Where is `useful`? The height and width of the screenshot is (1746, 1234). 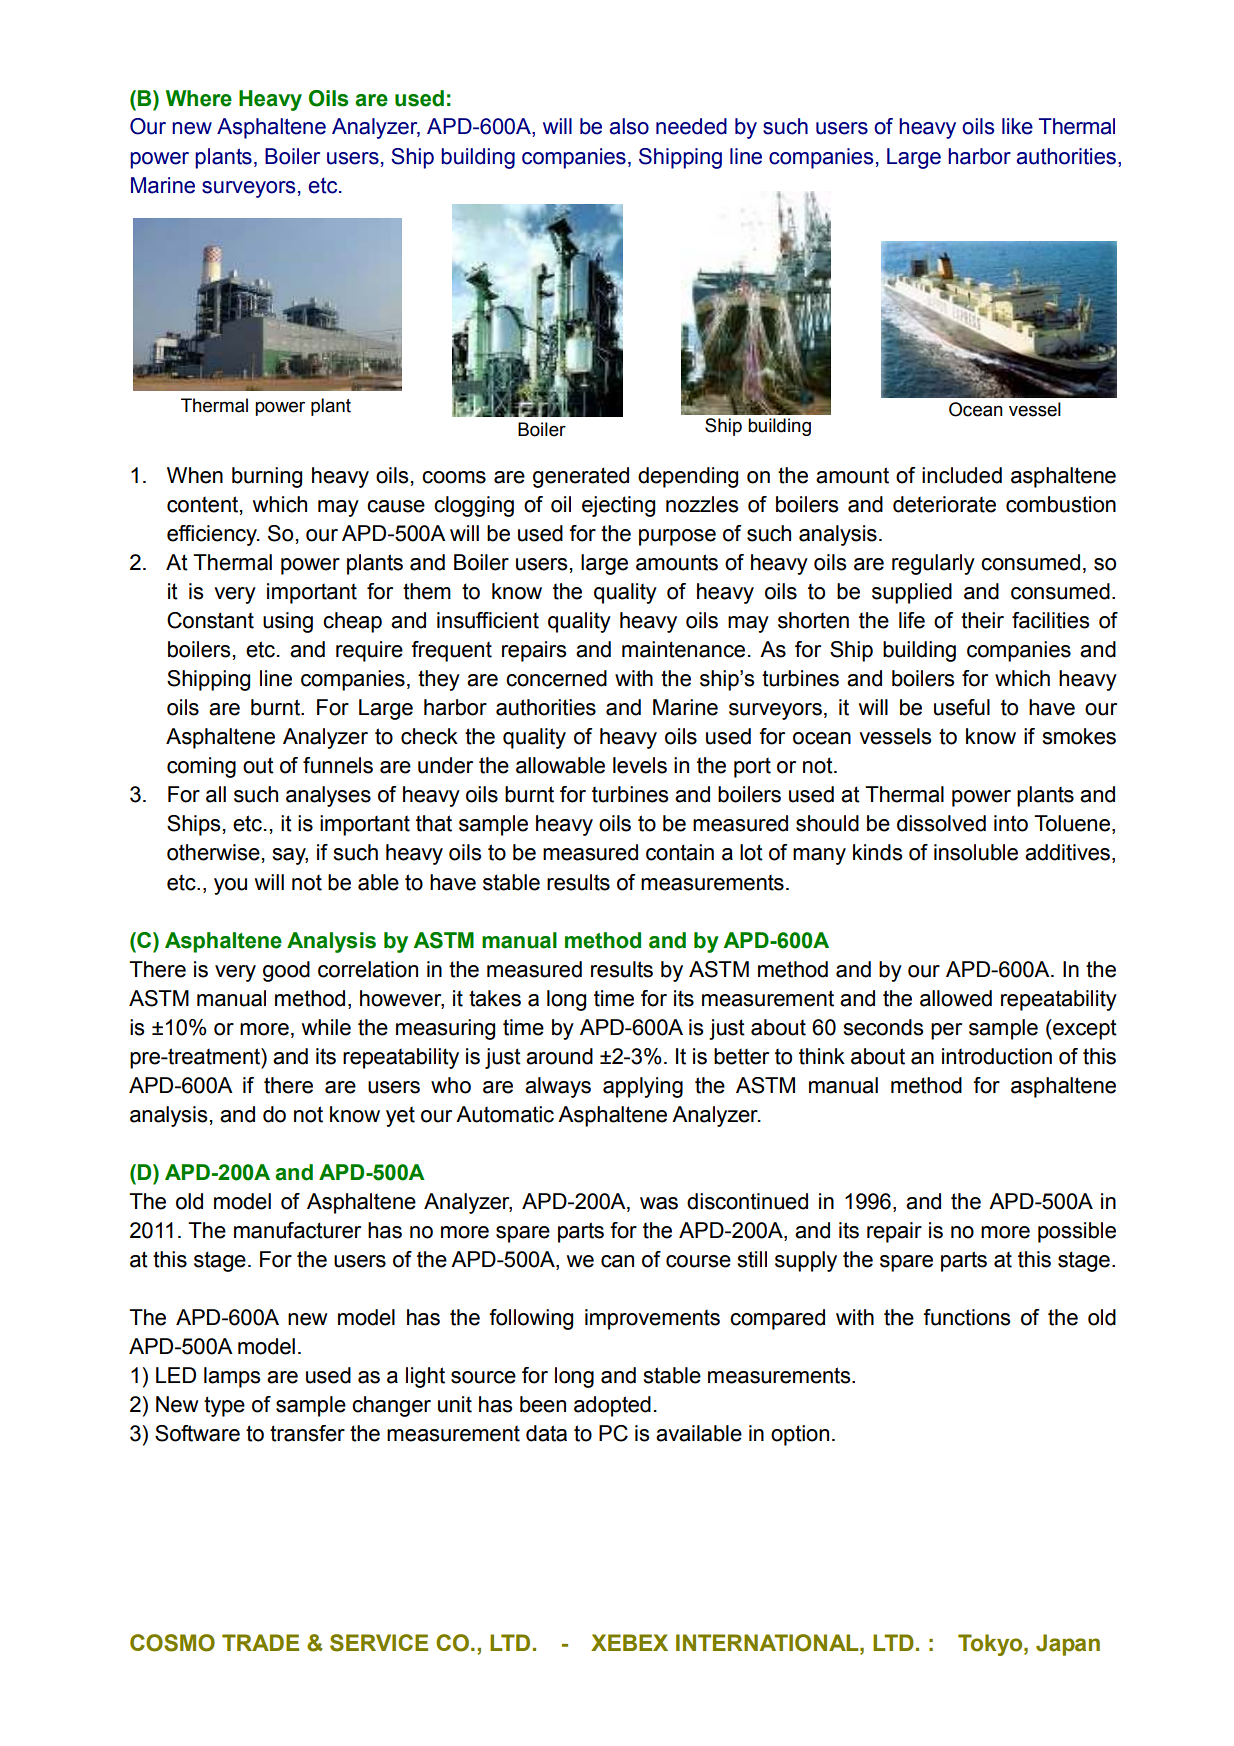 useful is located at coordinates (962, 707).
